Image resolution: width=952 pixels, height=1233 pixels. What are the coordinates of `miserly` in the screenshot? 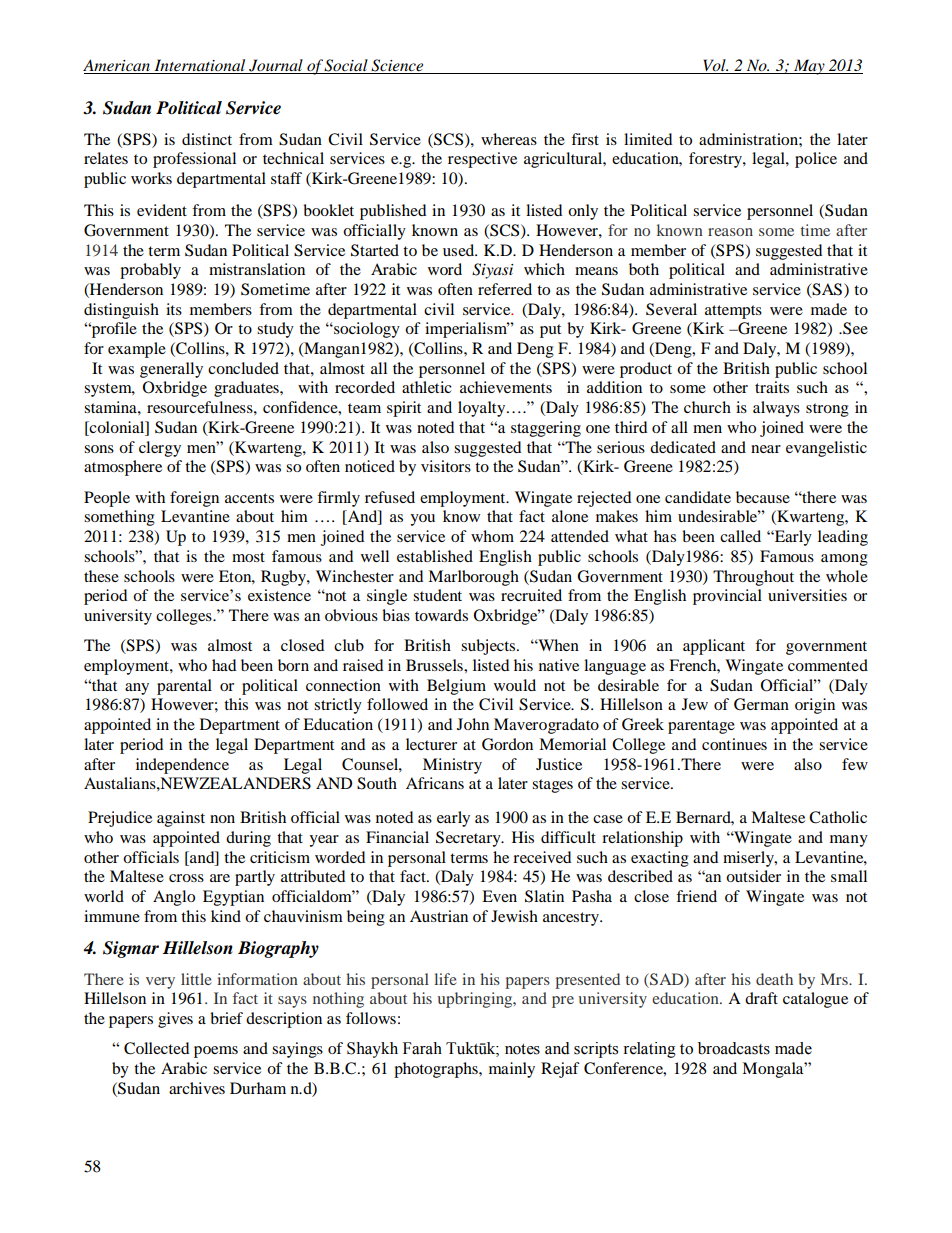 It's located at (749, 859).
